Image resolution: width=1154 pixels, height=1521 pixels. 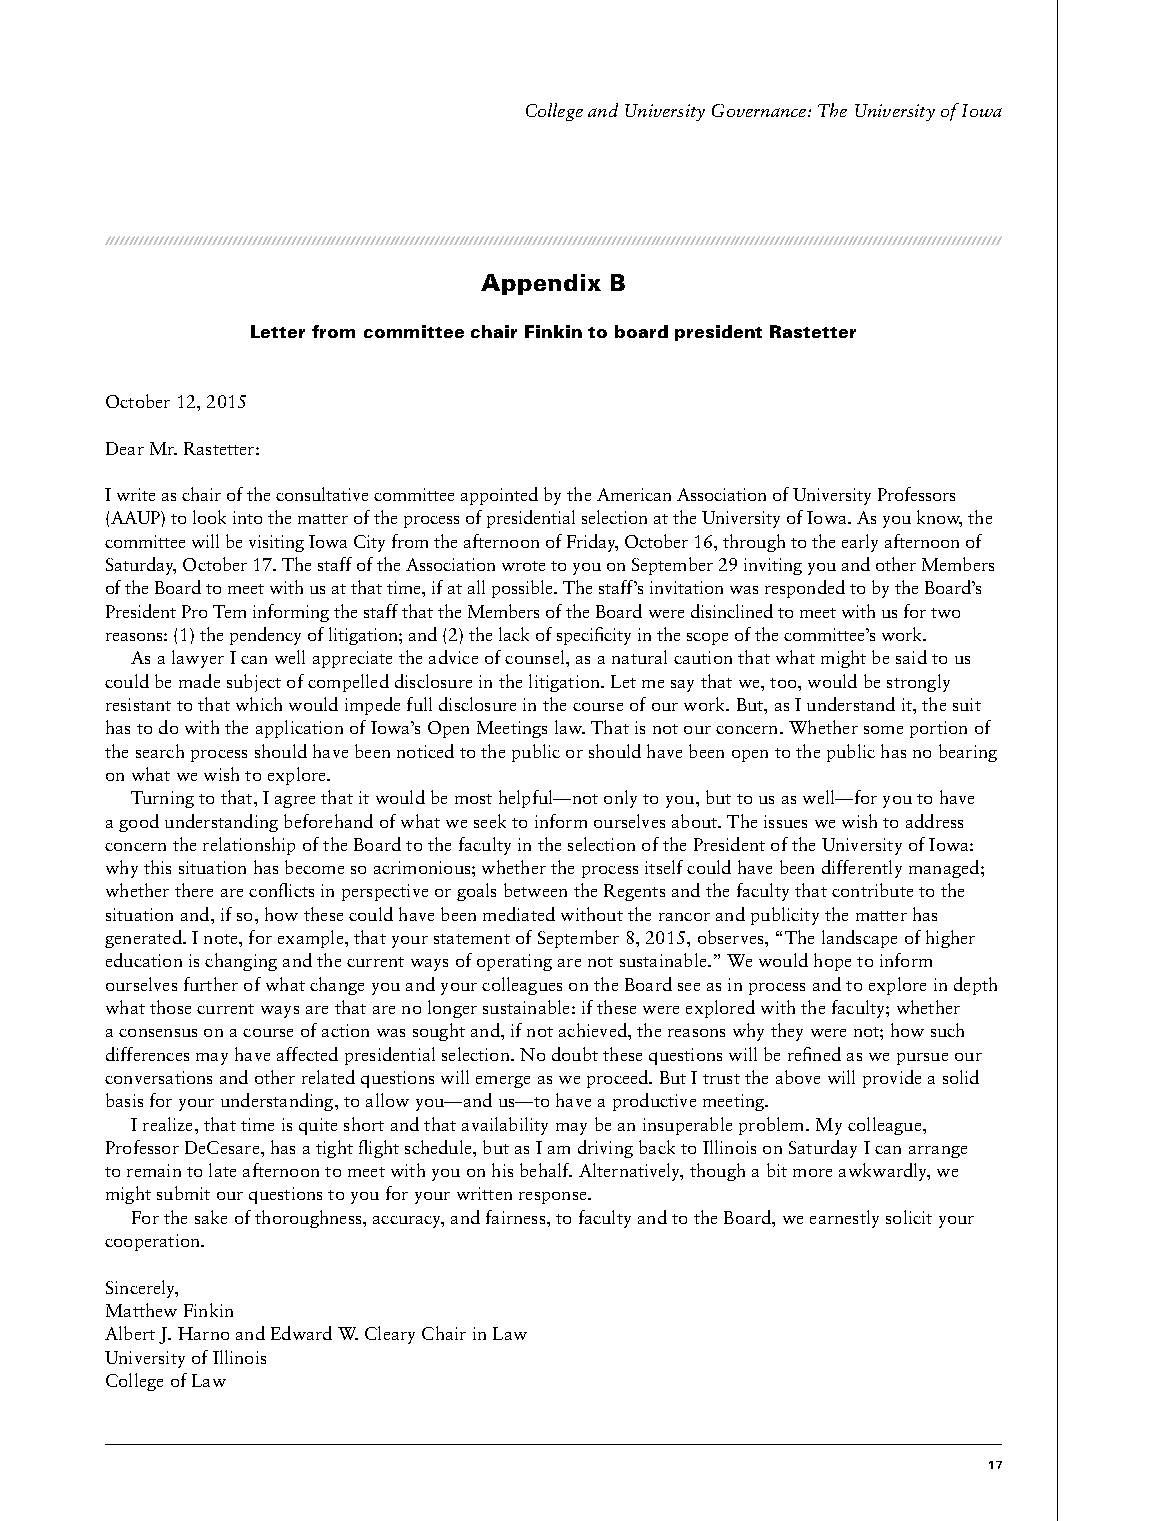 I want to click on Matthew, so click(x=141, y=1310).
